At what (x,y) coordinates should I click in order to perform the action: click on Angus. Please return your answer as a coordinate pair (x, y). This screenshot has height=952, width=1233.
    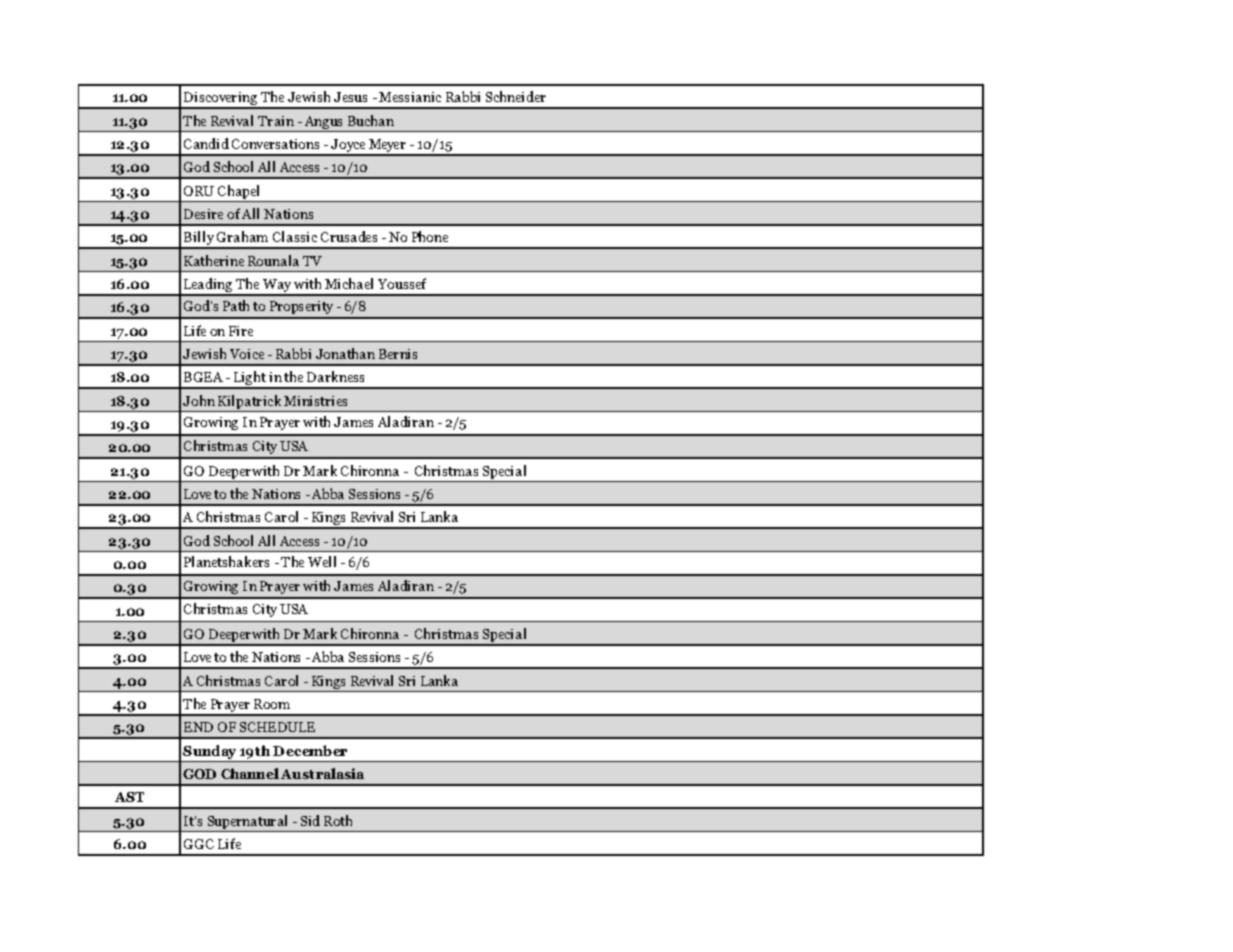
    Looking at the image, I should click on (323, 122).
